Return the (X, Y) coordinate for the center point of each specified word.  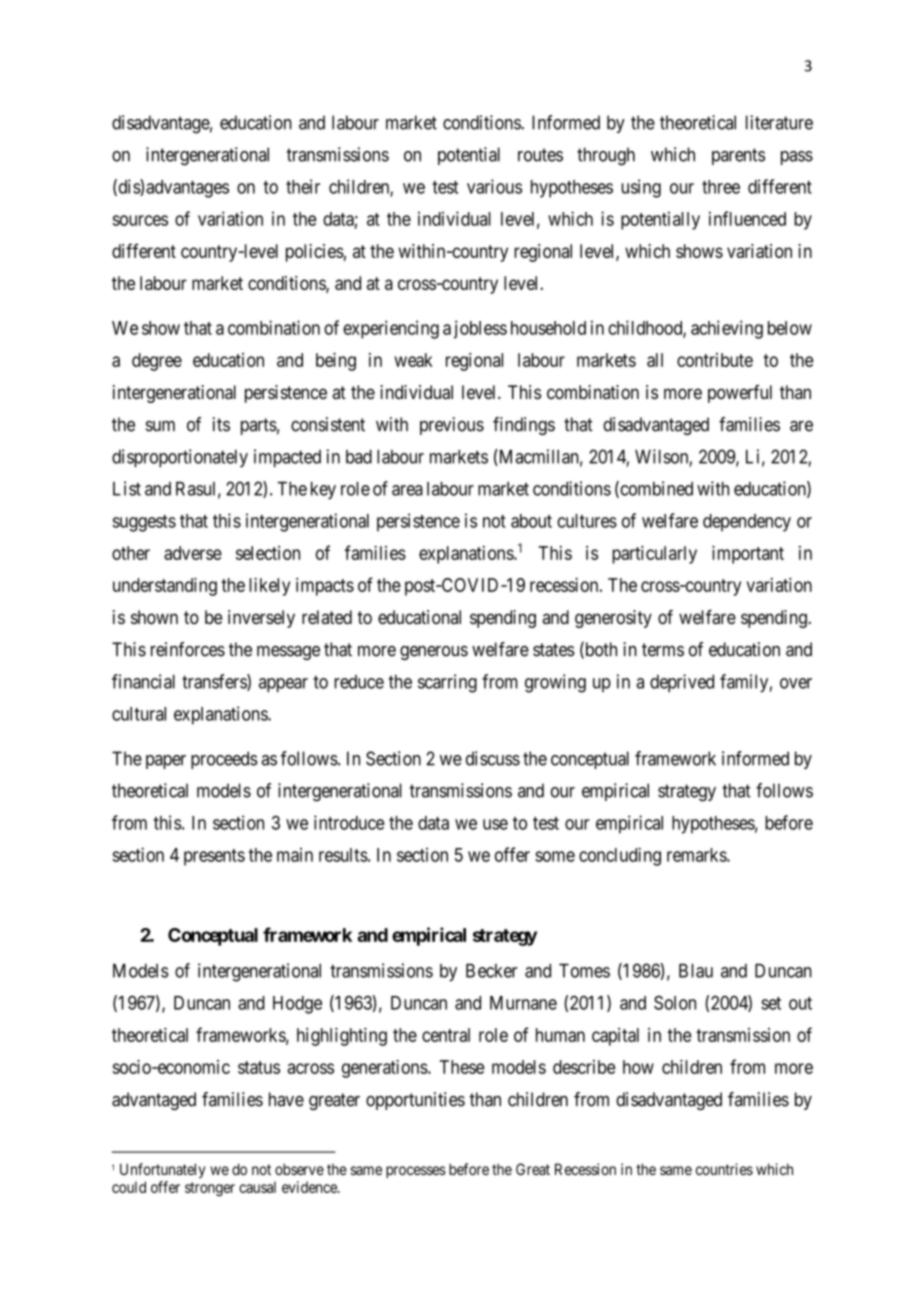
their (303, 186)
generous (434, 653)
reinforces (188, 649)
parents (738, 156)
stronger (210, 1189)
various (494, 186)
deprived (682, 683)
